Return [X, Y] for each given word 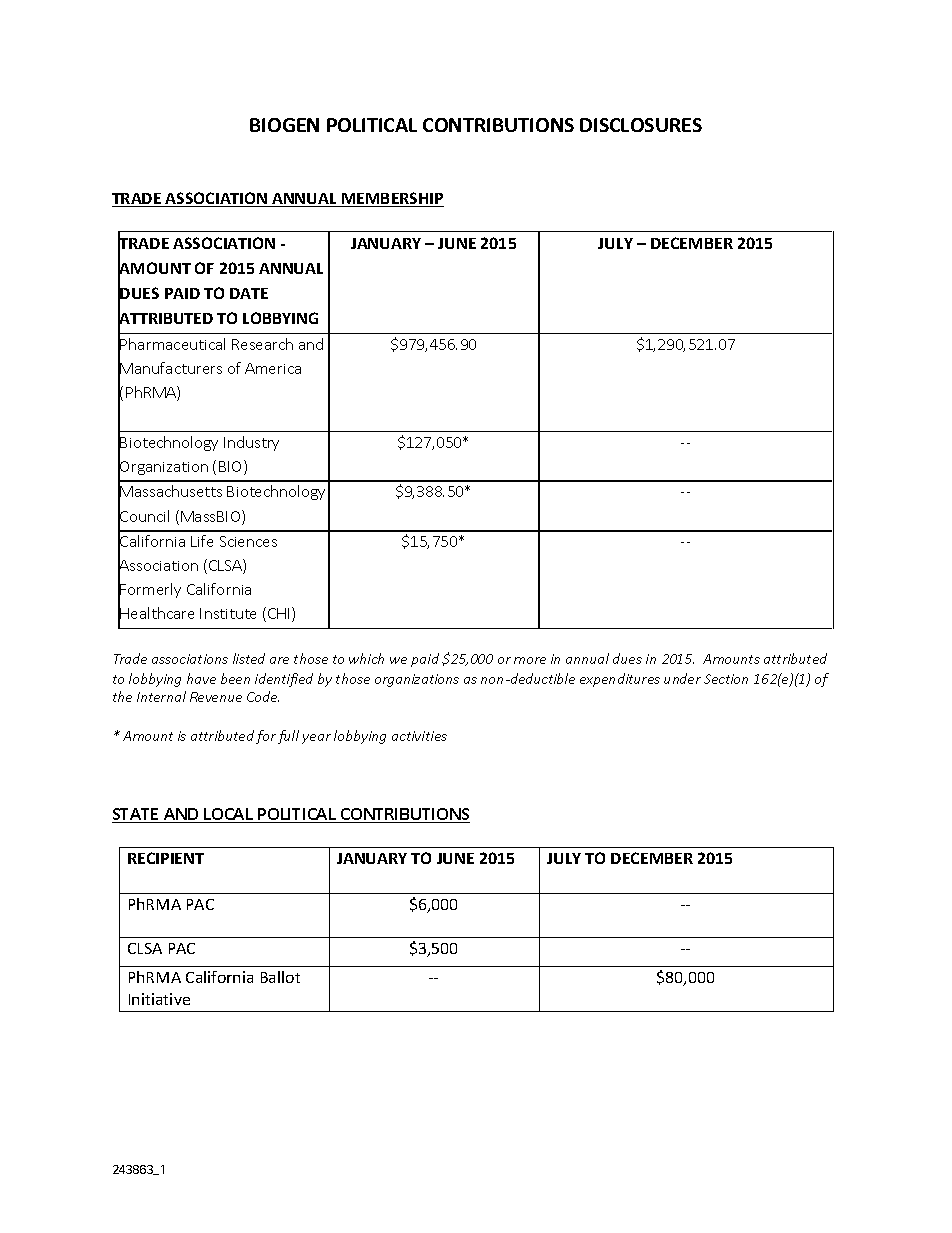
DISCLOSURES [641, 125]
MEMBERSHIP [392, 199]
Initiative [159, 999]
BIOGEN [284, 125]
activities [419, 736]
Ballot [280, 977]
